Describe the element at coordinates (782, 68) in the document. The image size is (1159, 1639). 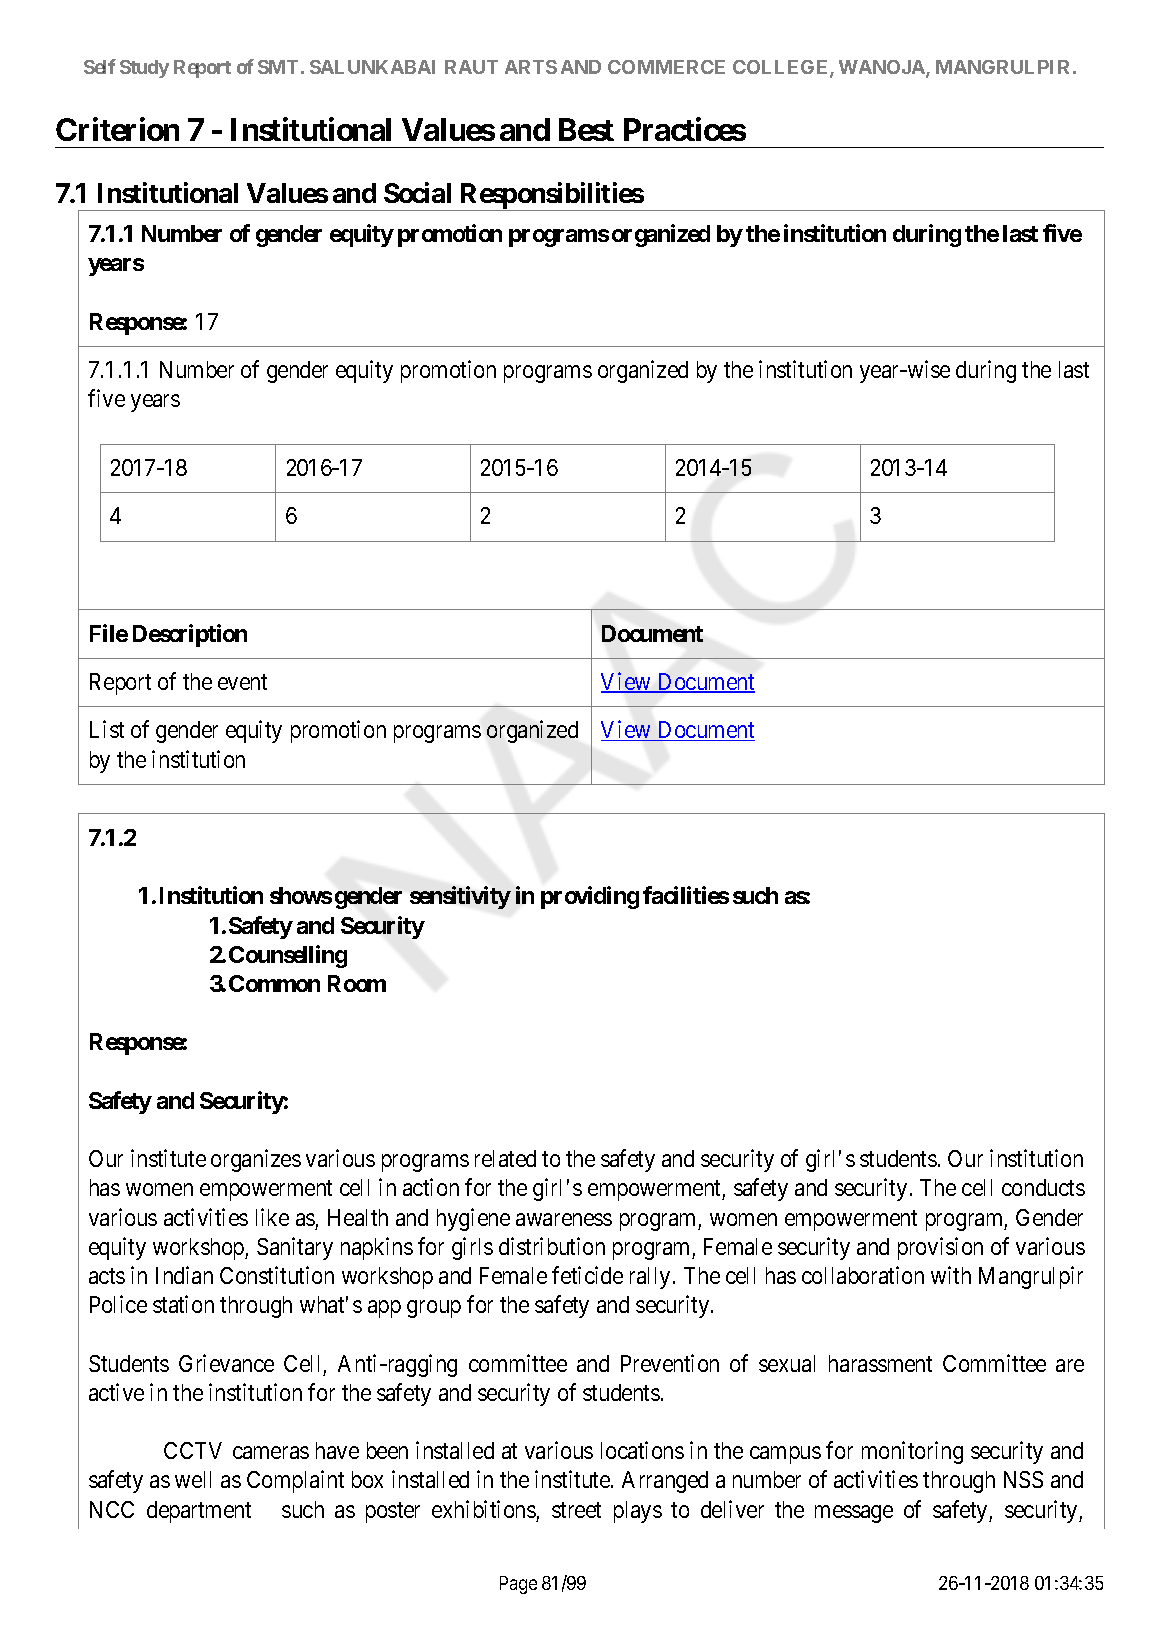
I see `COLLEGE` at that location.
